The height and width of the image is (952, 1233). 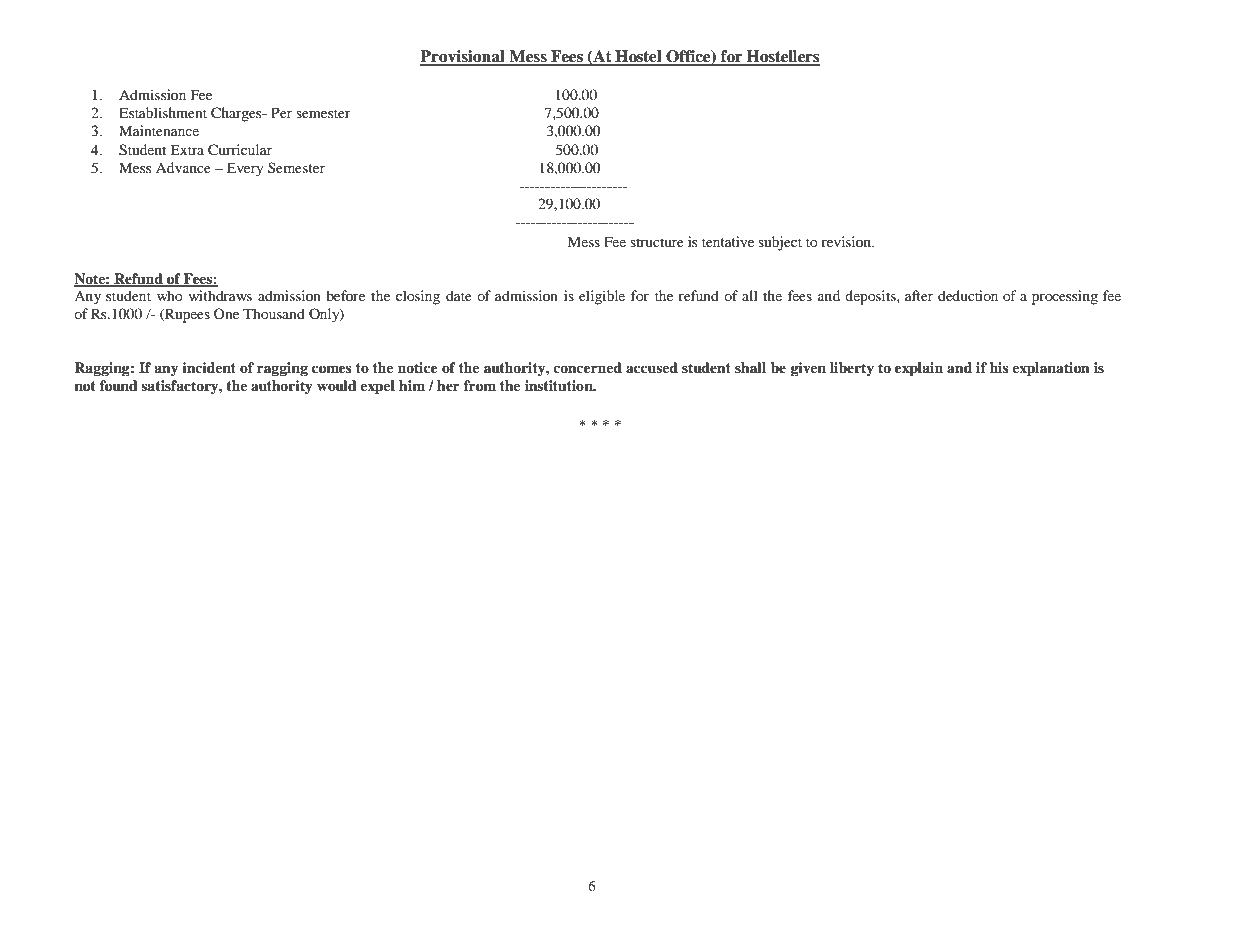 What do you see at coordinates (163, 112) in the image?
I see `Establishment` at bounding box center [163, 112].
